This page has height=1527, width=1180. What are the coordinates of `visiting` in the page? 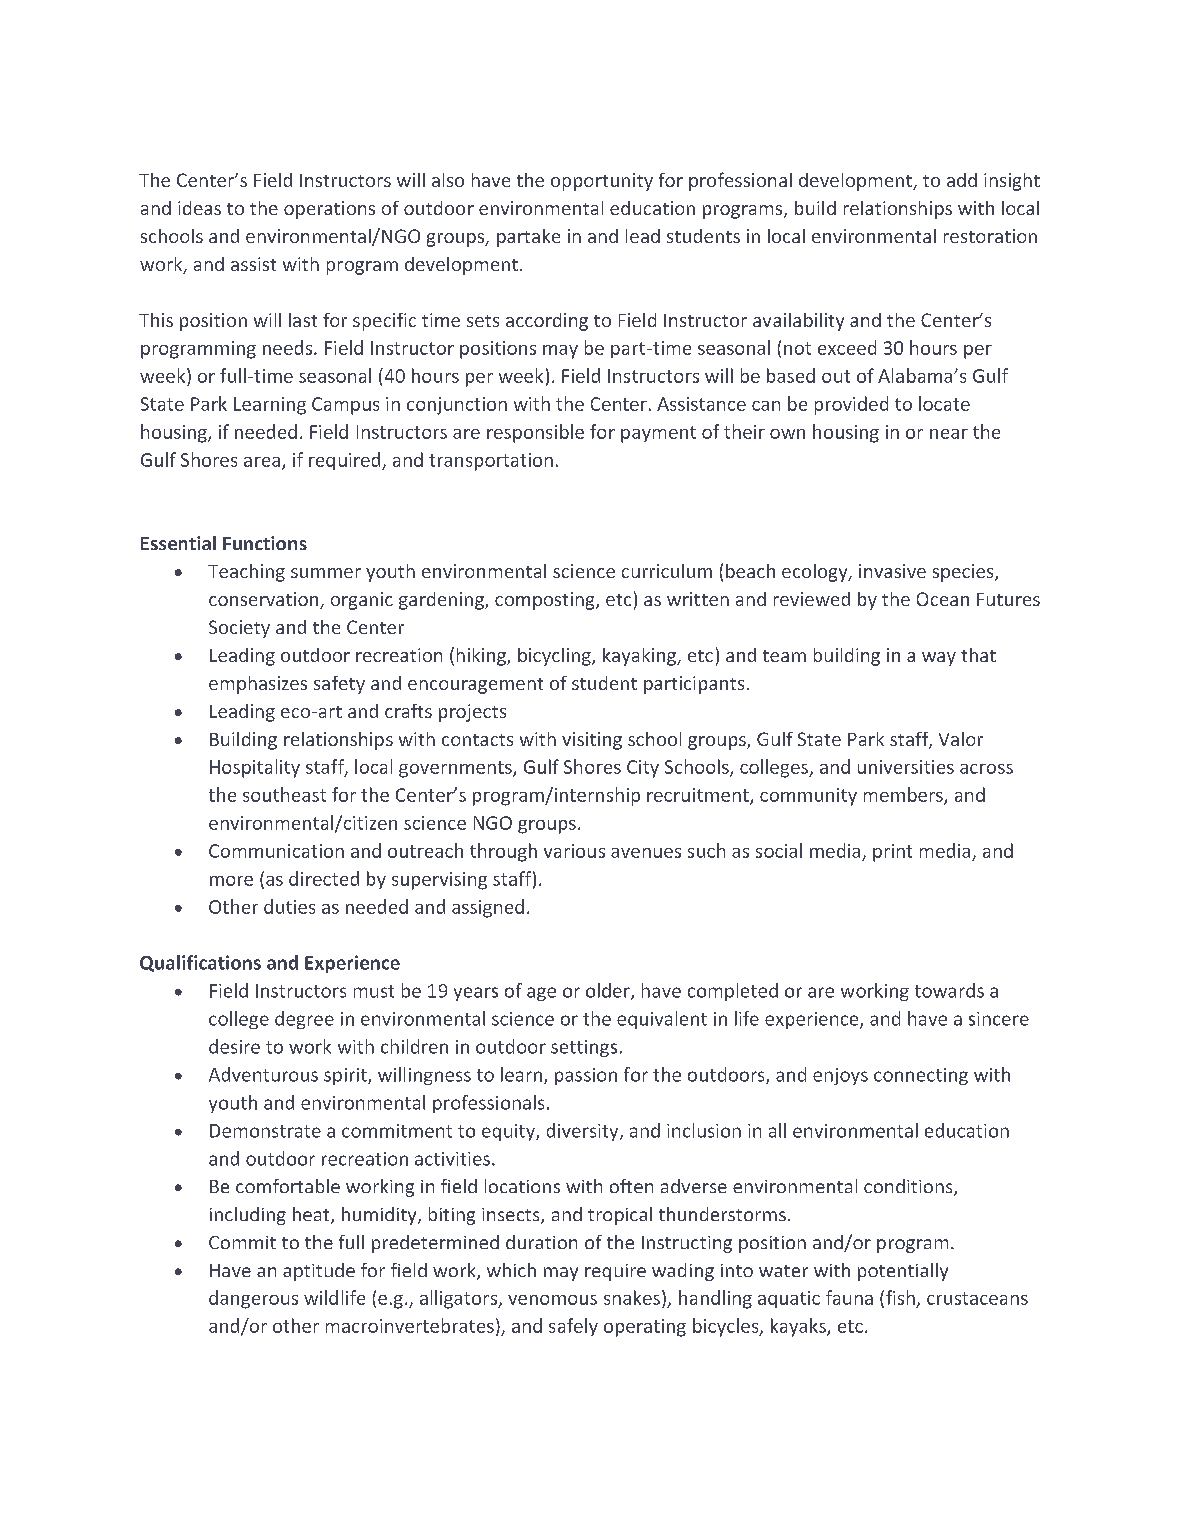 It's located at (592, 741).
